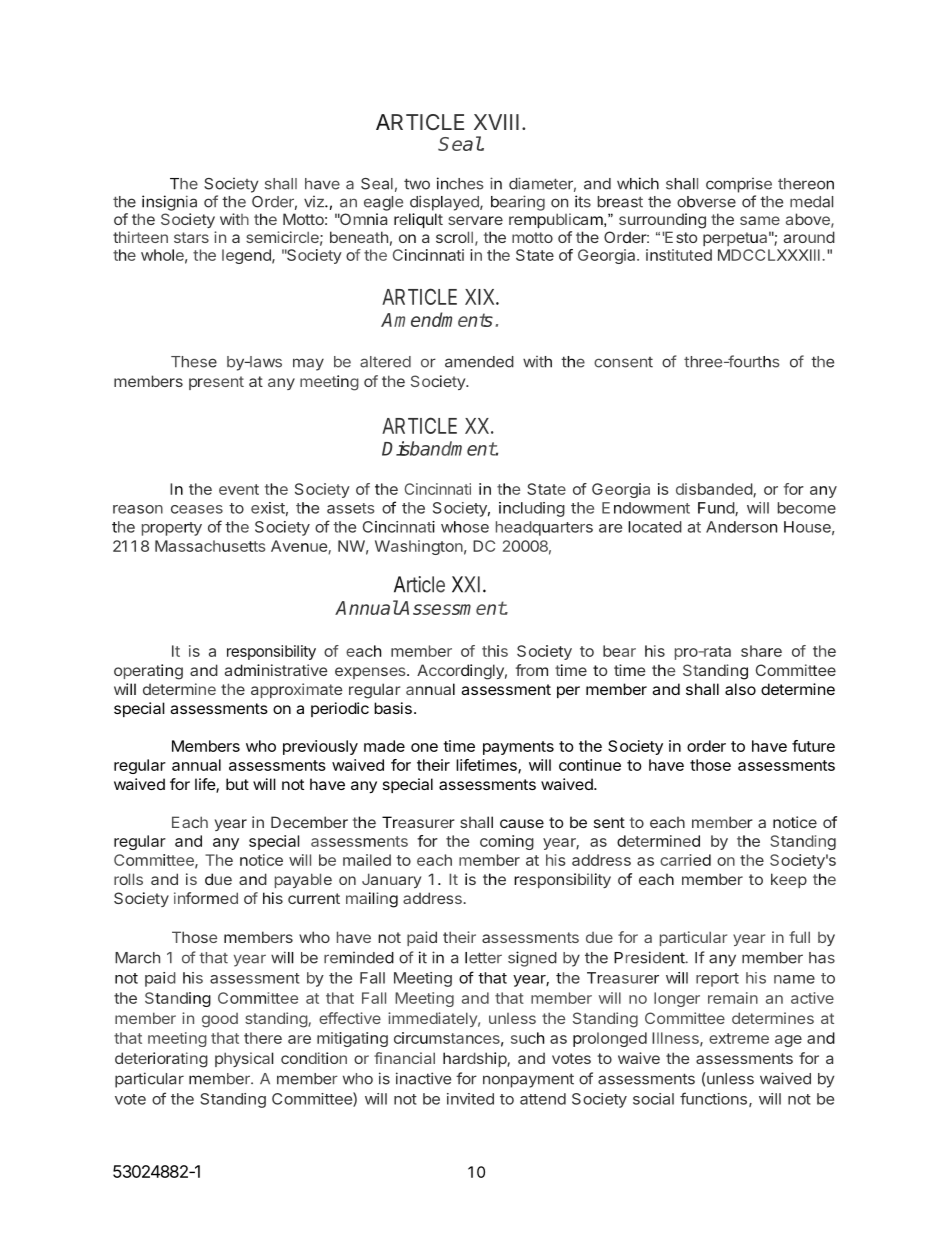 The image size is (952, 1233). Describe the element at coordinates (244, 1059) in the screenshot. I see `physical` at that location.
